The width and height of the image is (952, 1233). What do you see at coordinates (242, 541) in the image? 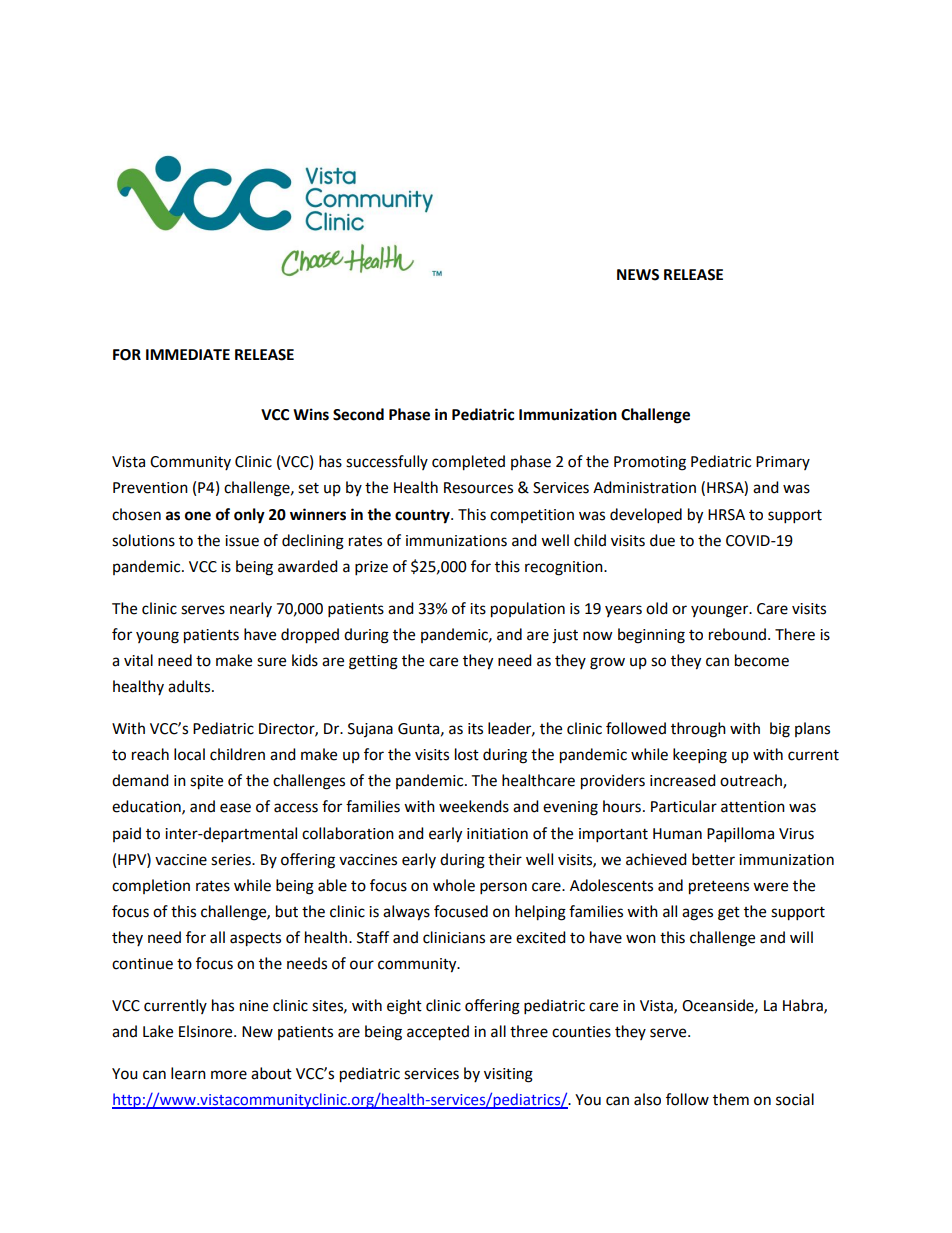
I see `issue` at bounding box center [242, 541].
